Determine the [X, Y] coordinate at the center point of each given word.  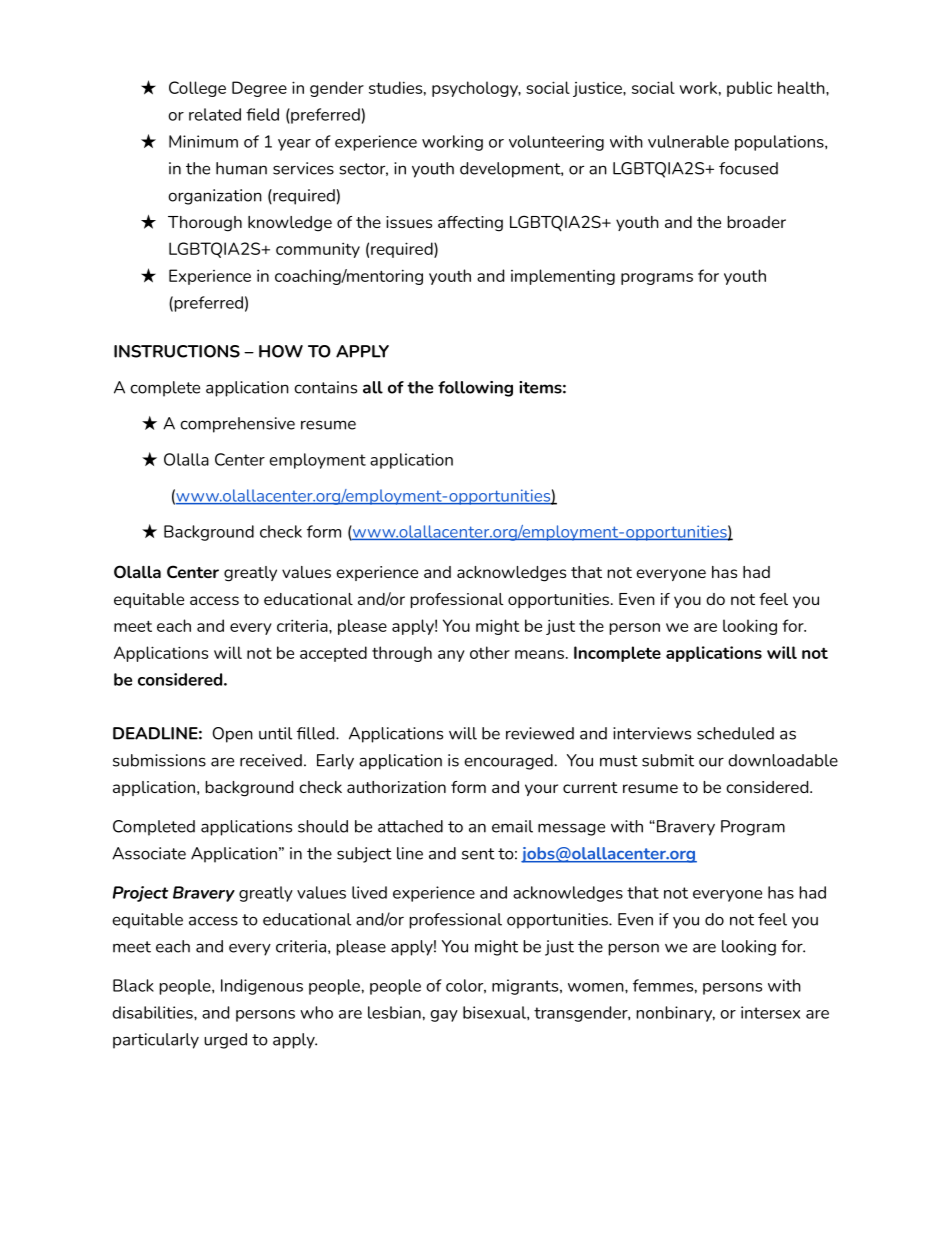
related [215, 114]
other [490, 652]
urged [225, 1041]
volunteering [556, 143]
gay [444, 1016]
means [539, 654]
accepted [333, 654]
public [749, 89]
